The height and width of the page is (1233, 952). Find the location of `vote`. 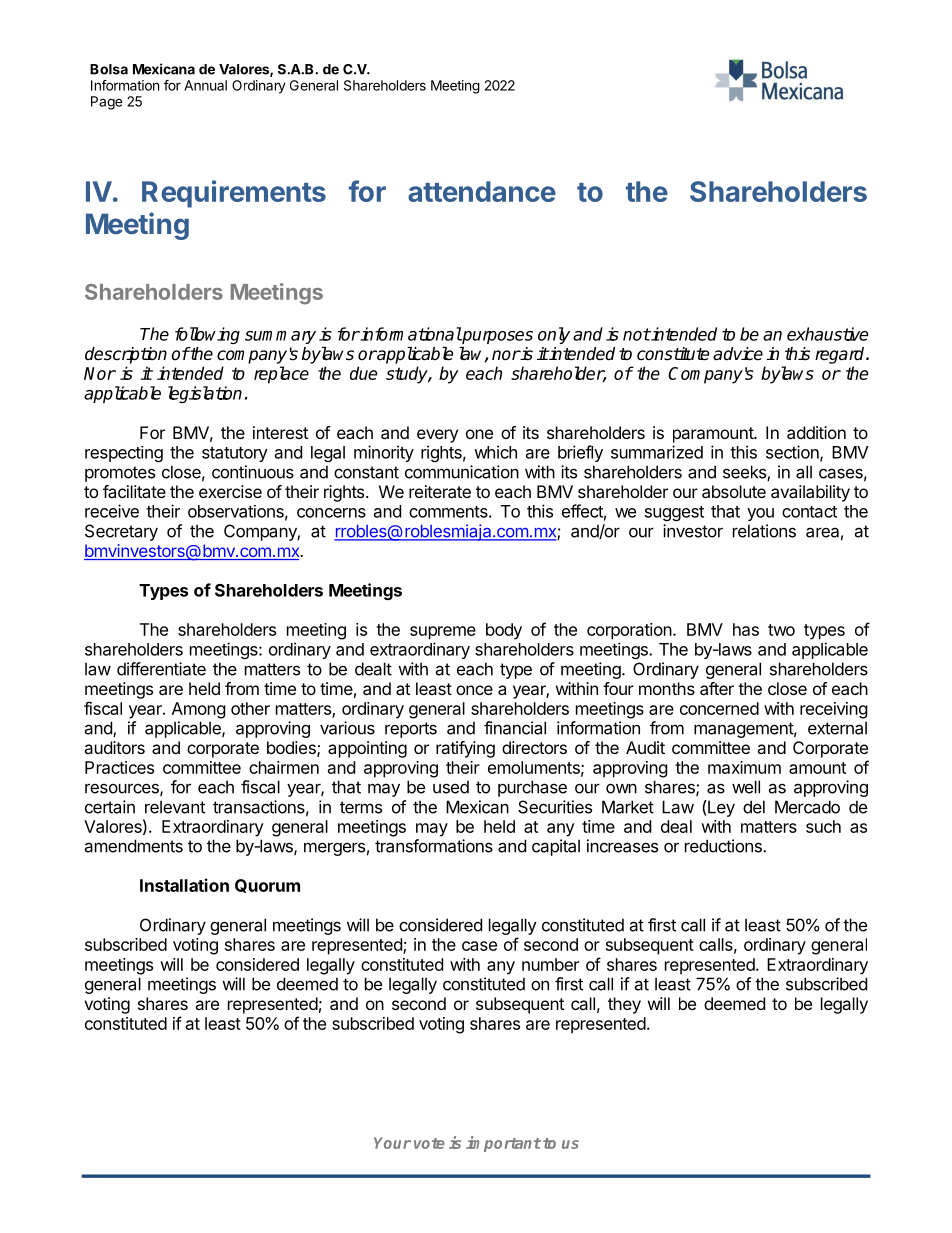

vote is located at coordinates (429, 1143).
